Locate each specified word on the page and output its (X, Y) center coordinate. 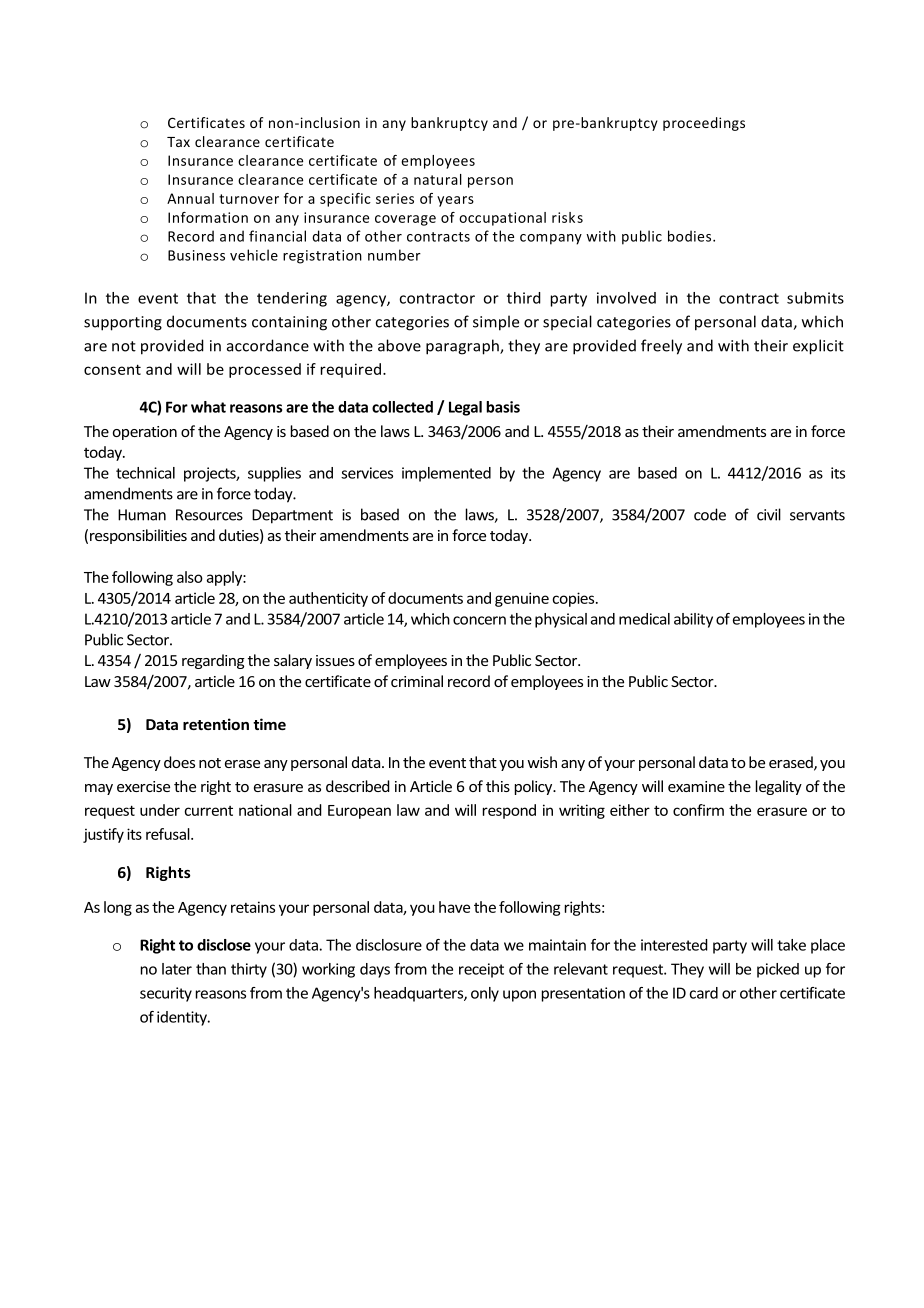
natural (438, 179)
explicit (818, 347)
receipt (481, 970)
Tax (178, 142)
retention (216, 724)
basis (503, 407)
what (208, 407)
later (177, 969)
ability (693, 620)
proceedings (704, 124)
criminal (417, 681)
